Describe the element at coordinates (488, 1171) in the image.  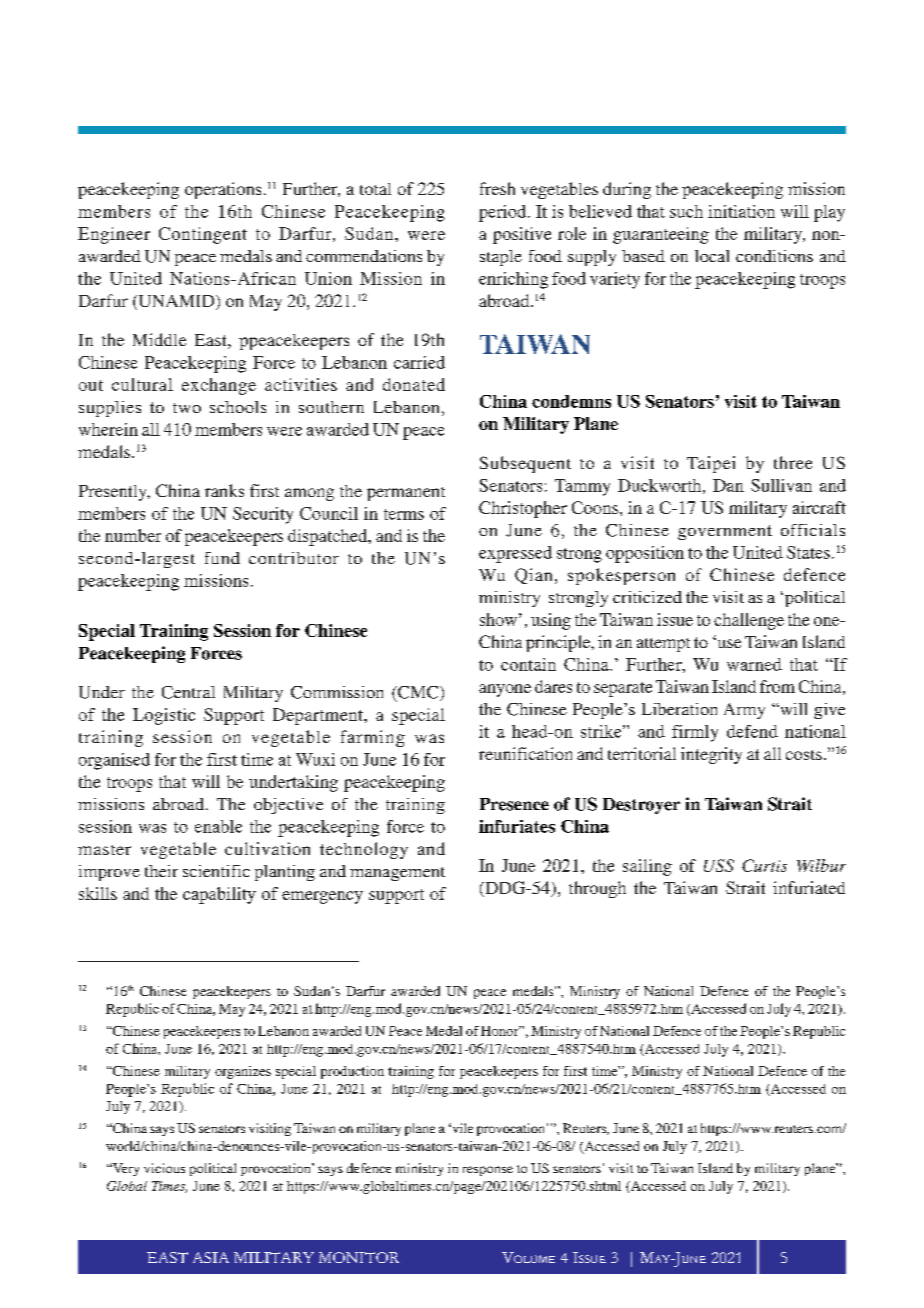
I see `response` at that location.
